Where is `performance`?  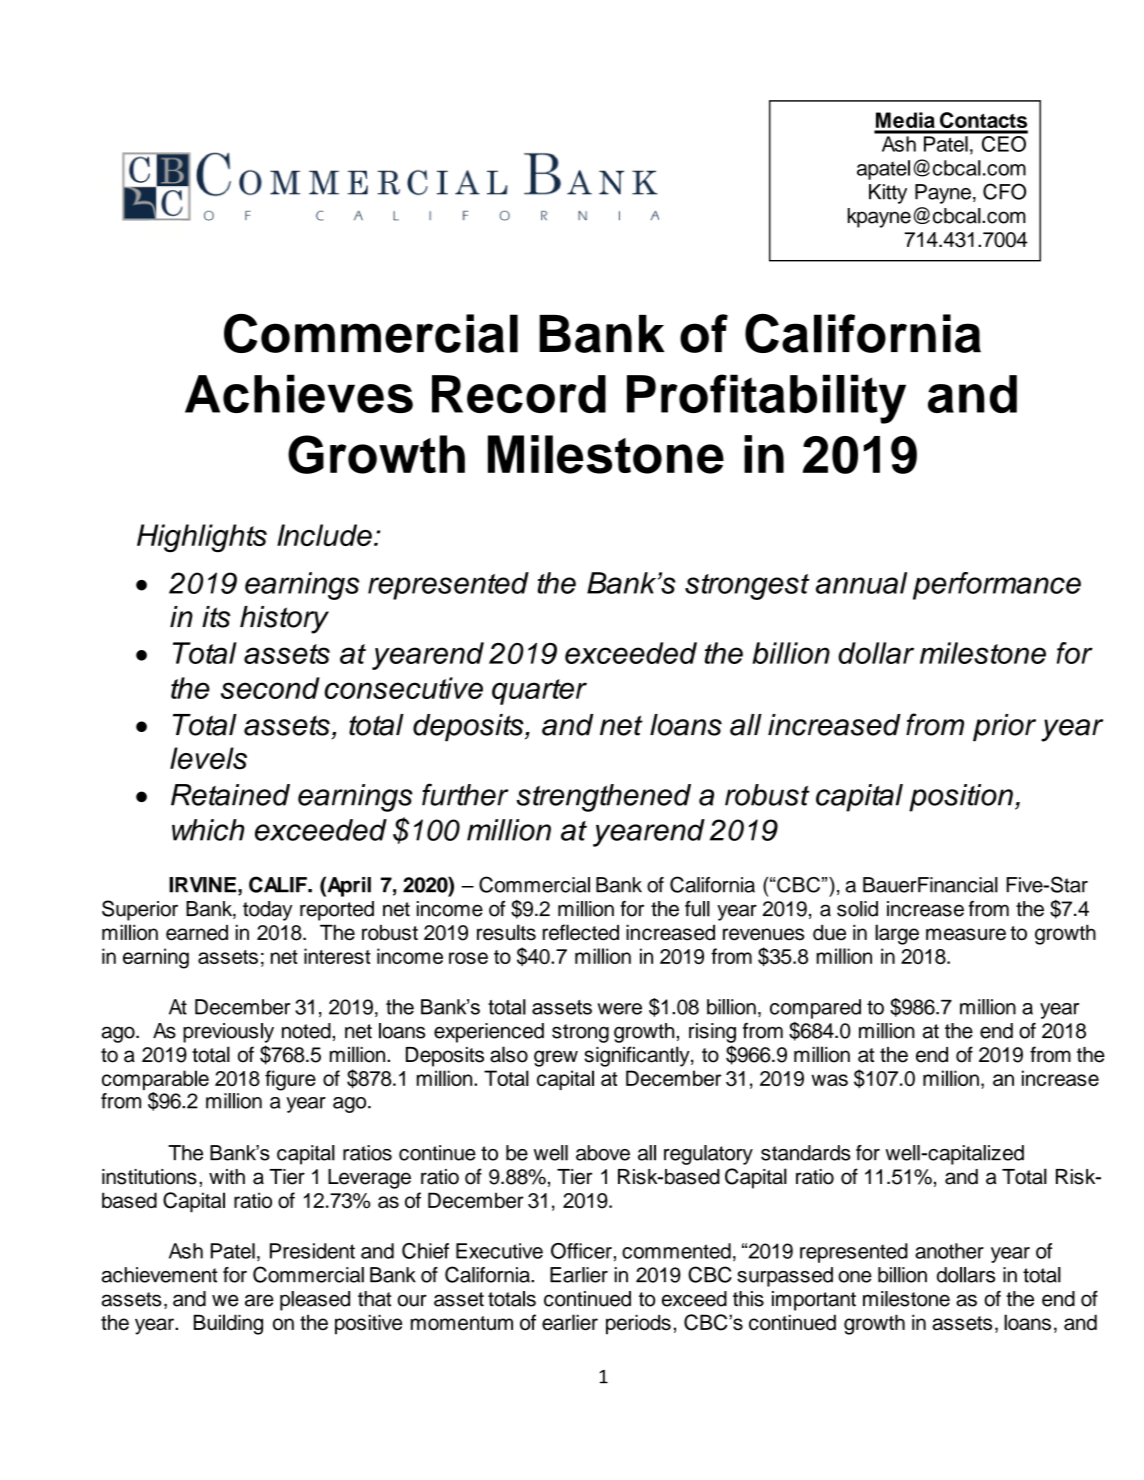 performance is located at coordinates (997, 586).
